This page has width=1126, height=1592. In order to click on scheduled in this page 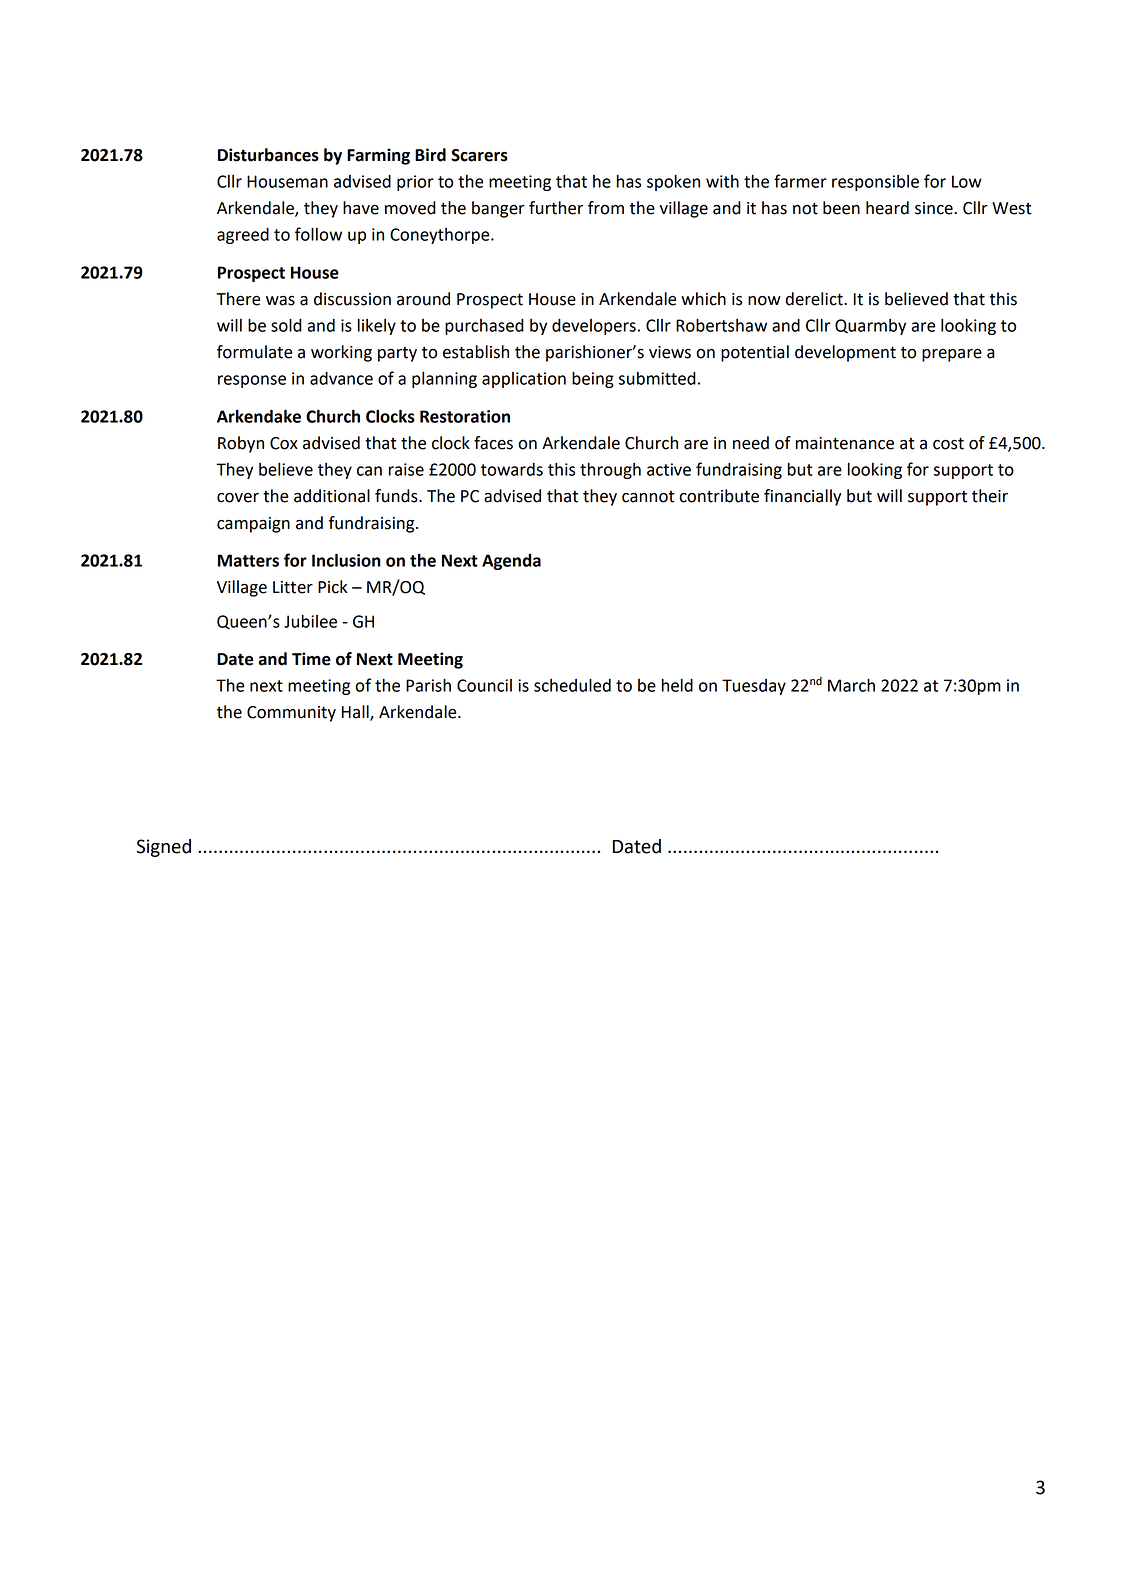, I will do `click(572, 685)`.
